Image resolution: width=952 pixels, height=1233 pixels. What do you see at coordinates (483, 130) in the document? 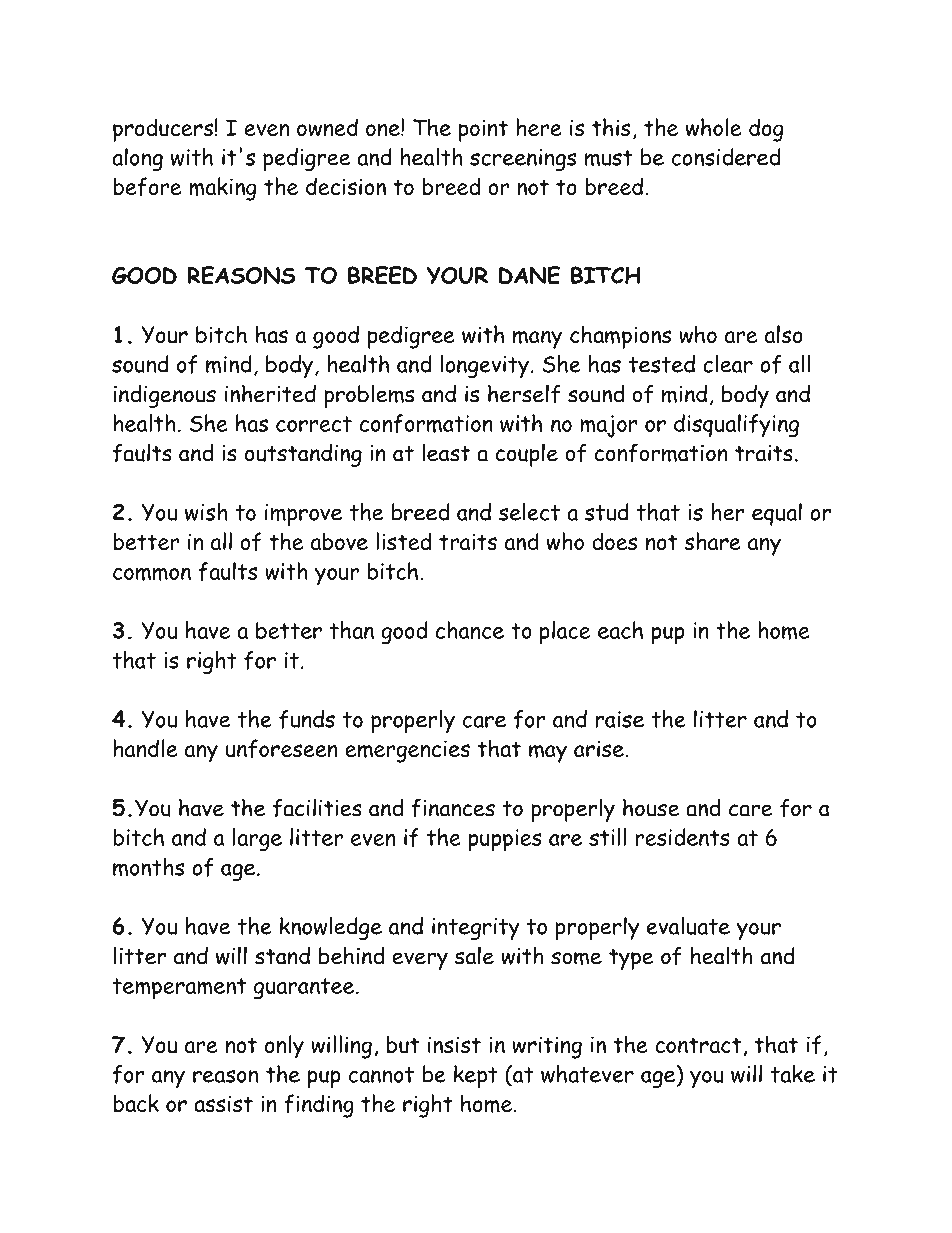
I see `point` at bounding box center [483, 130].
